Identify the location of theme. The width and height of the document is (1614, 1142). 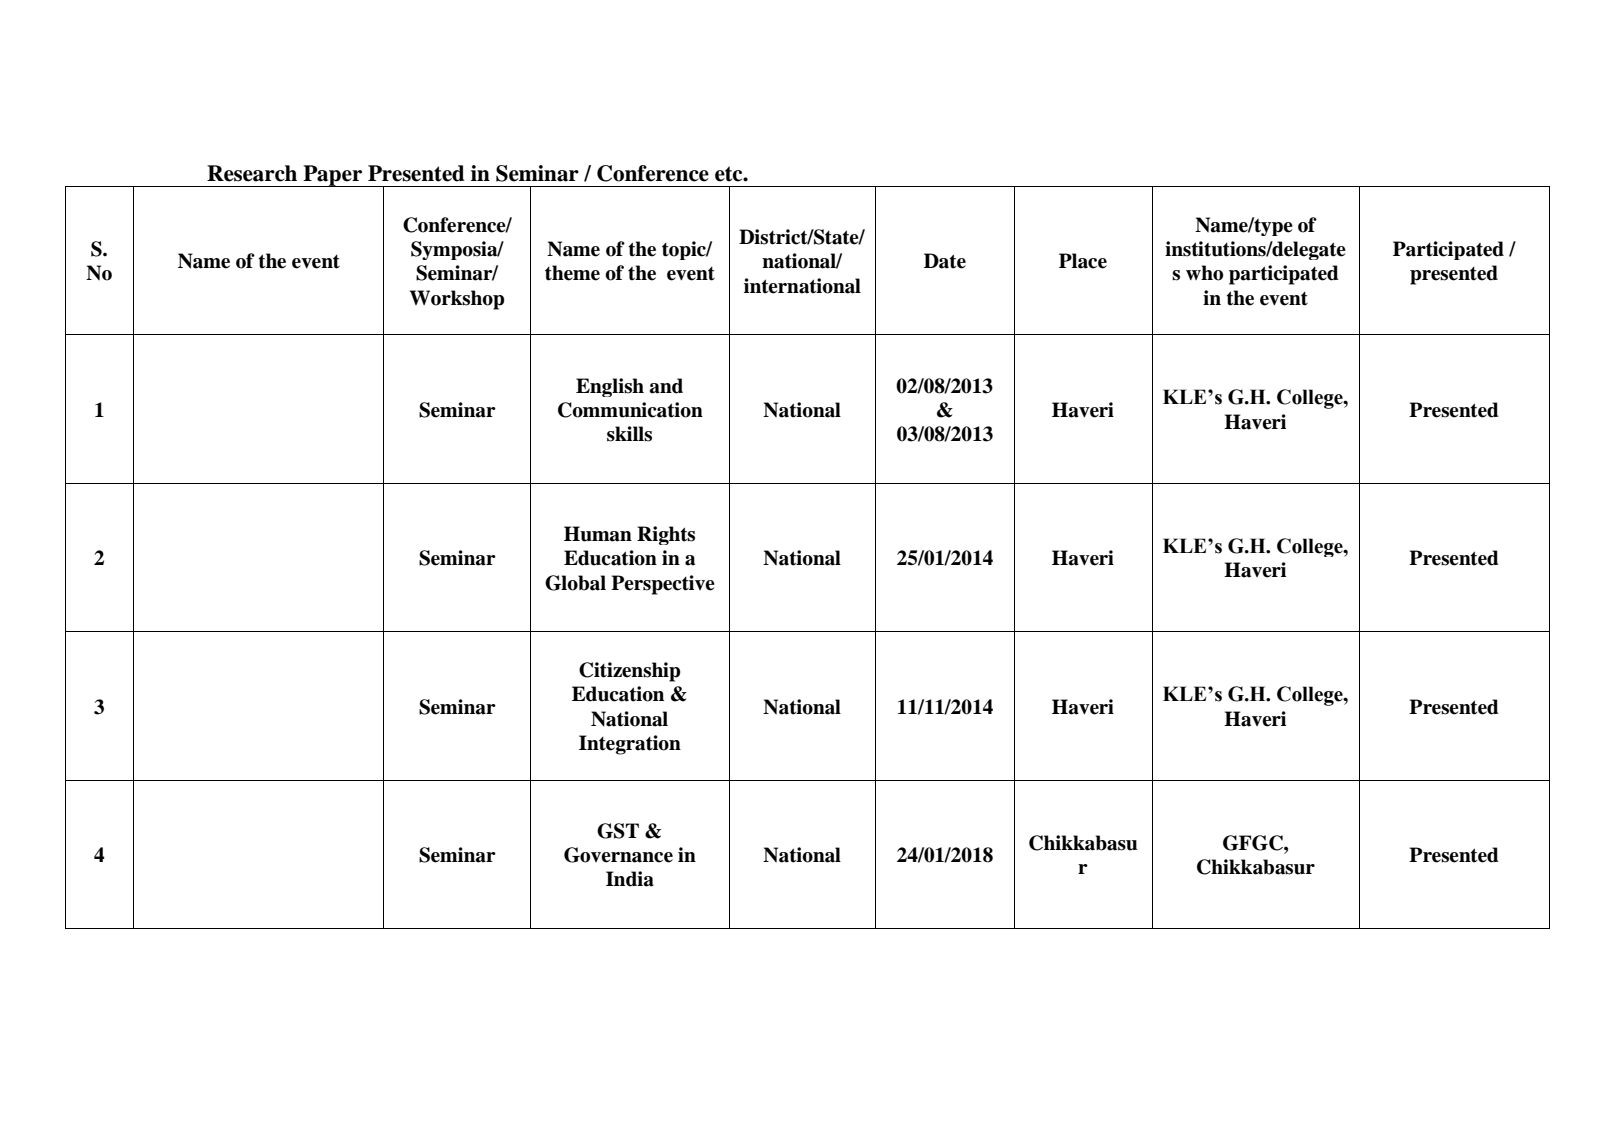
(572, 273).
